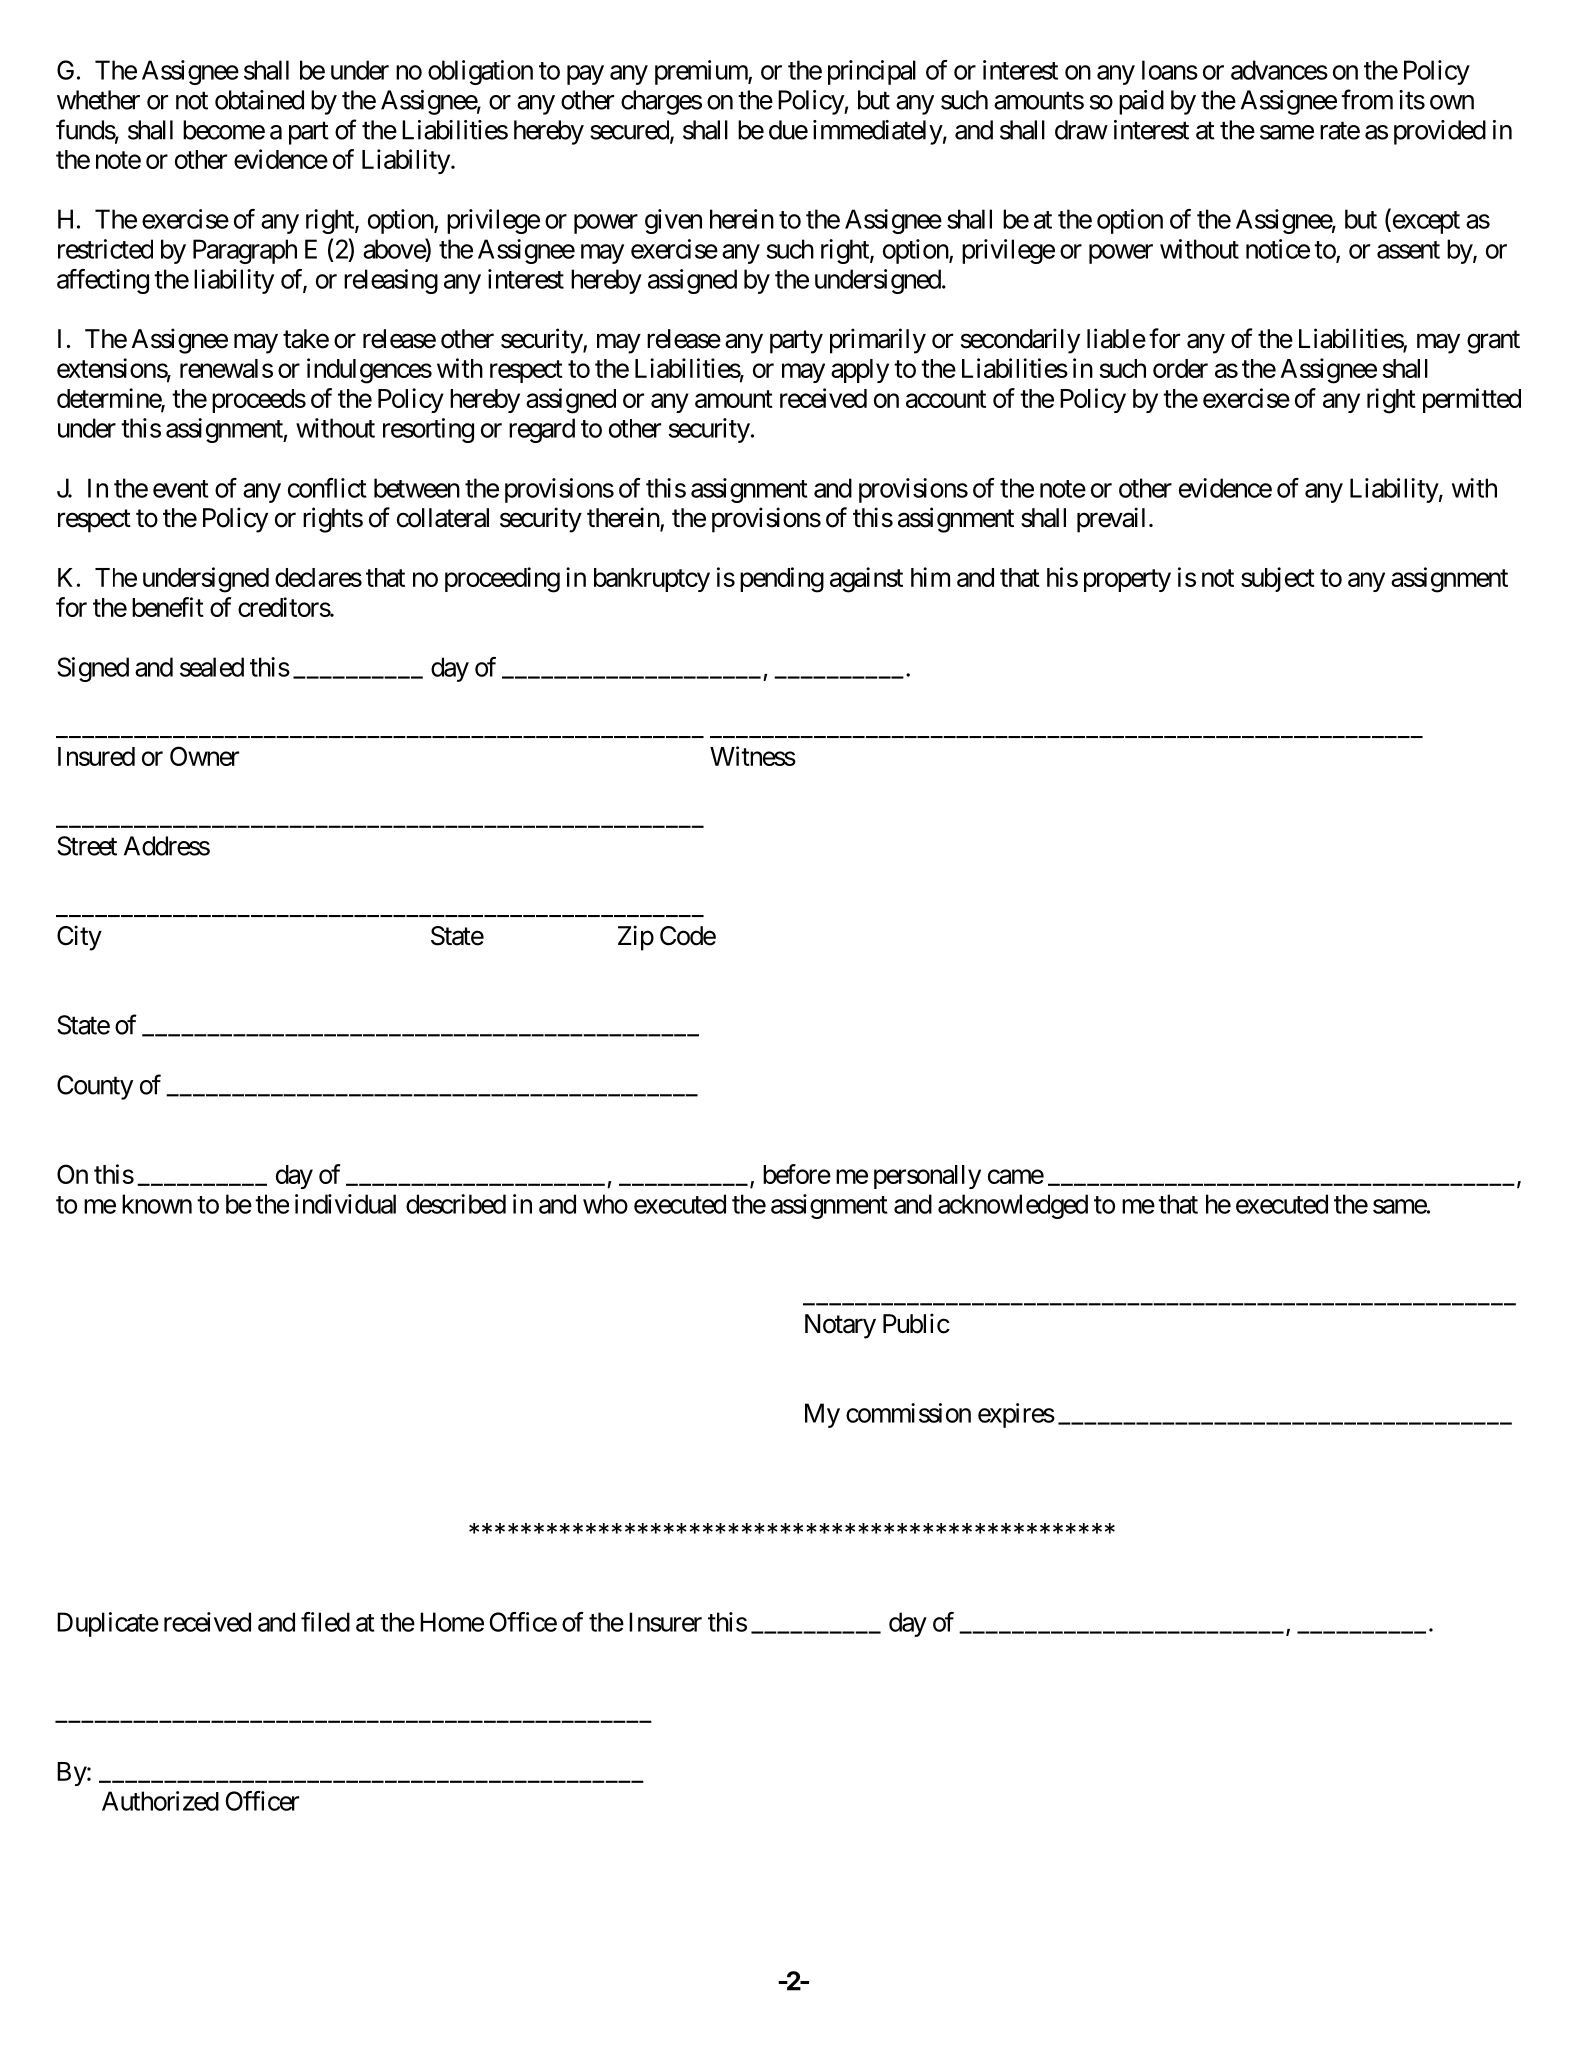 This image has height=2055, width=1588. Describe the element at coordinates (160, 1801) in the image. I see `Authorized` at that location.
